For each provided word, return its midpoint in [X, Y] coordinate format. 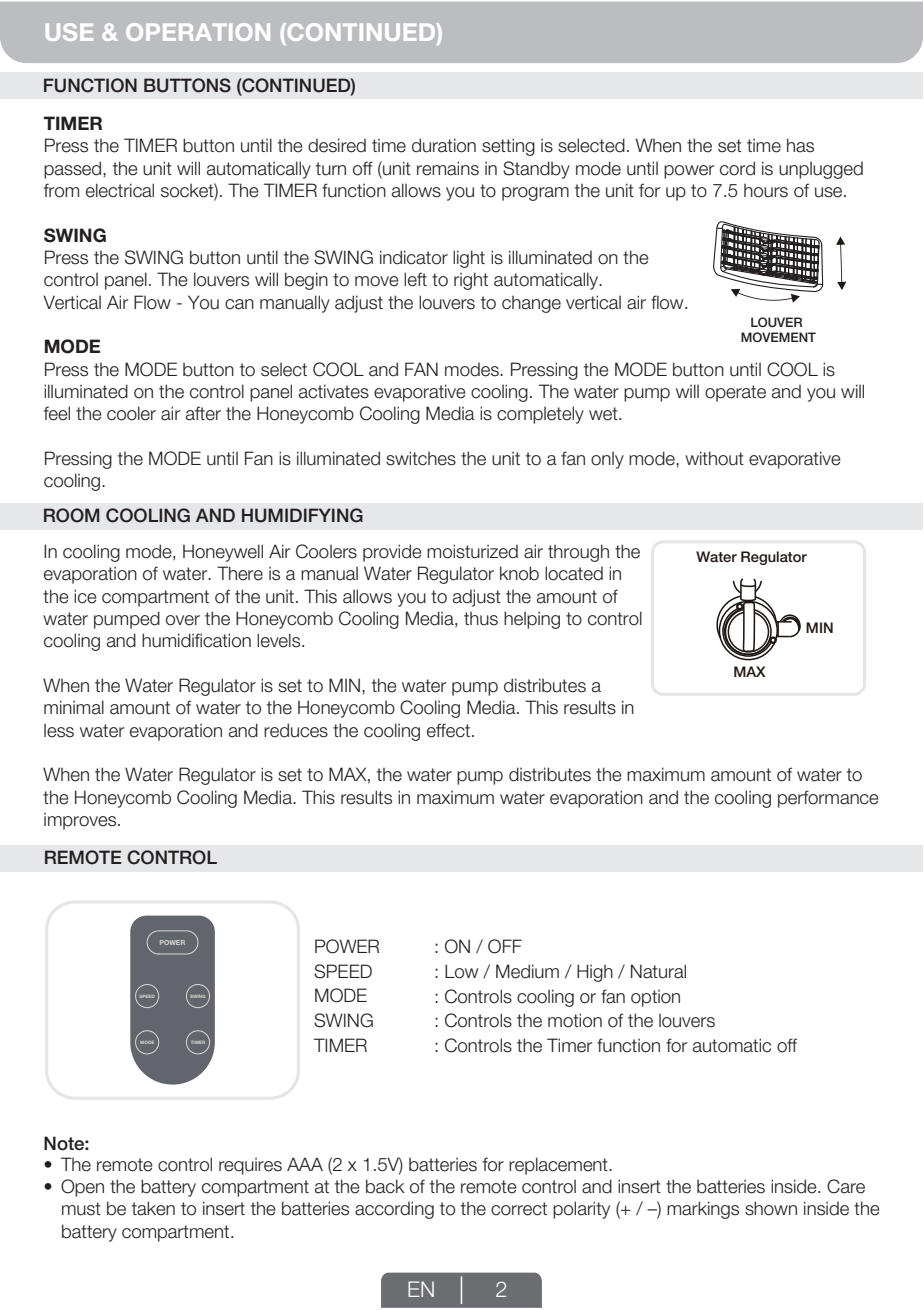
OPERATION [198, 32]
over [183, 620]
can [239, 304]
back [385, 1186]
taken [153, 1208]
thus [481, 619]
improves [81, 821]
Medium [527, 971]
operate [735, 393]
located [574, 573]
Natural [658, 971]
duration [444, 145]
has [800, 145]
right [471, 281]
